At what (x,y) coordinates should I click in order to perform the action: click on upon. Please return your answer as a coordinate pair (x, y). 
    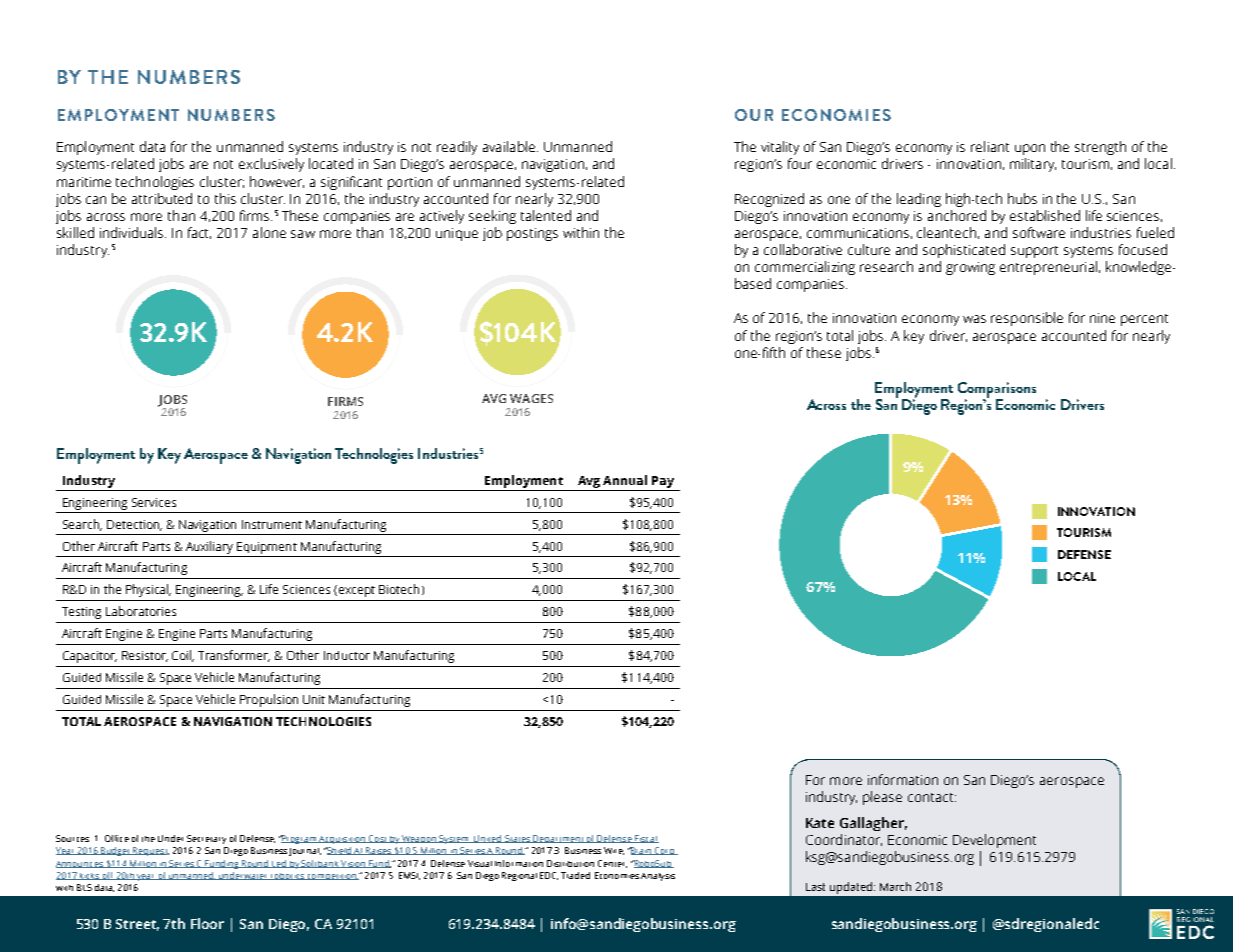
    Looking at the image, I should click on (1030, 149).
